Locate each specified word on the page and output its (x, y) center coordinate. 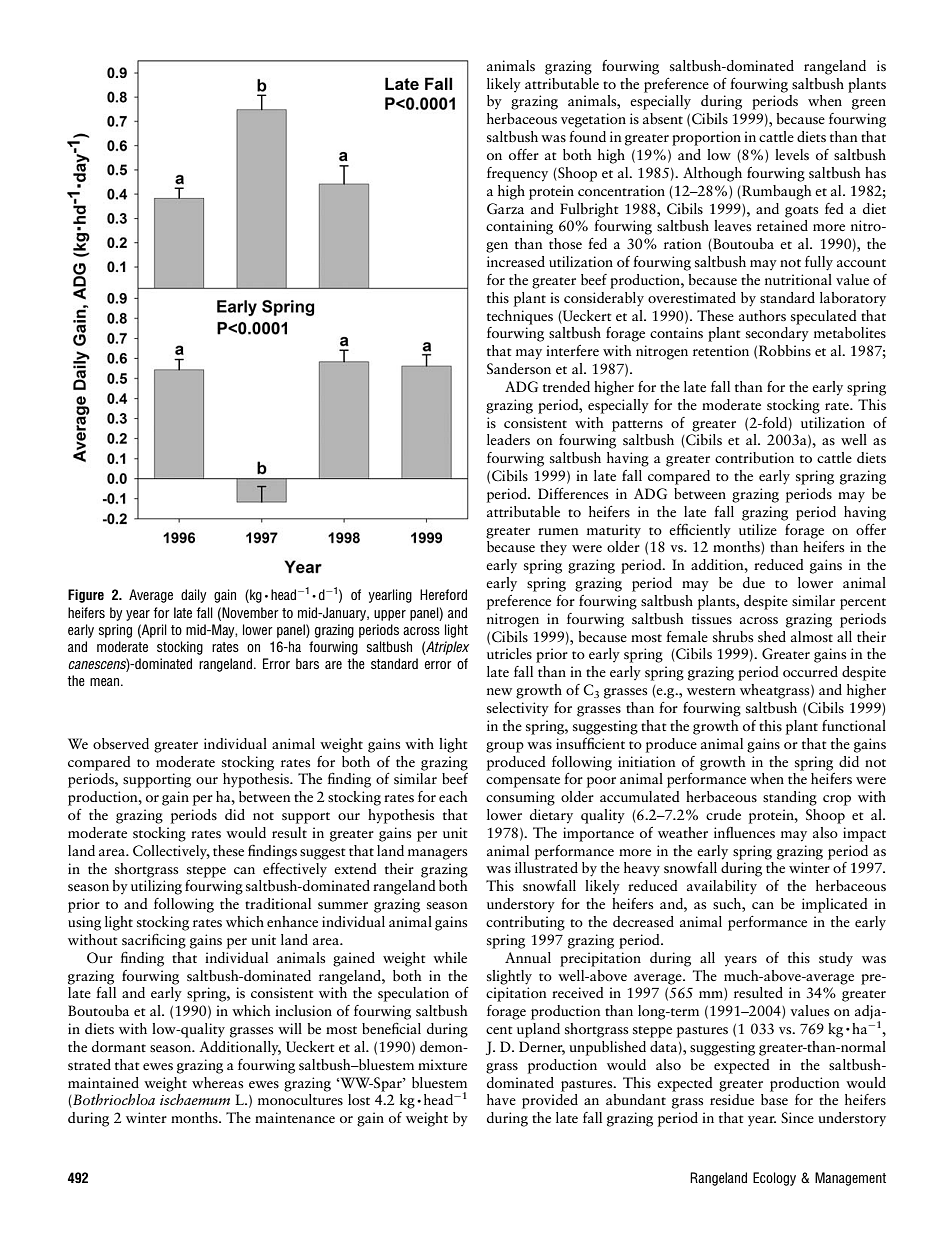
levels (792, 154)
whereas (217, 1082)
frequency (517, 174)
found (587, 136)
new (499, 691)
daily (193, 596)
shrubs (733, 636)
